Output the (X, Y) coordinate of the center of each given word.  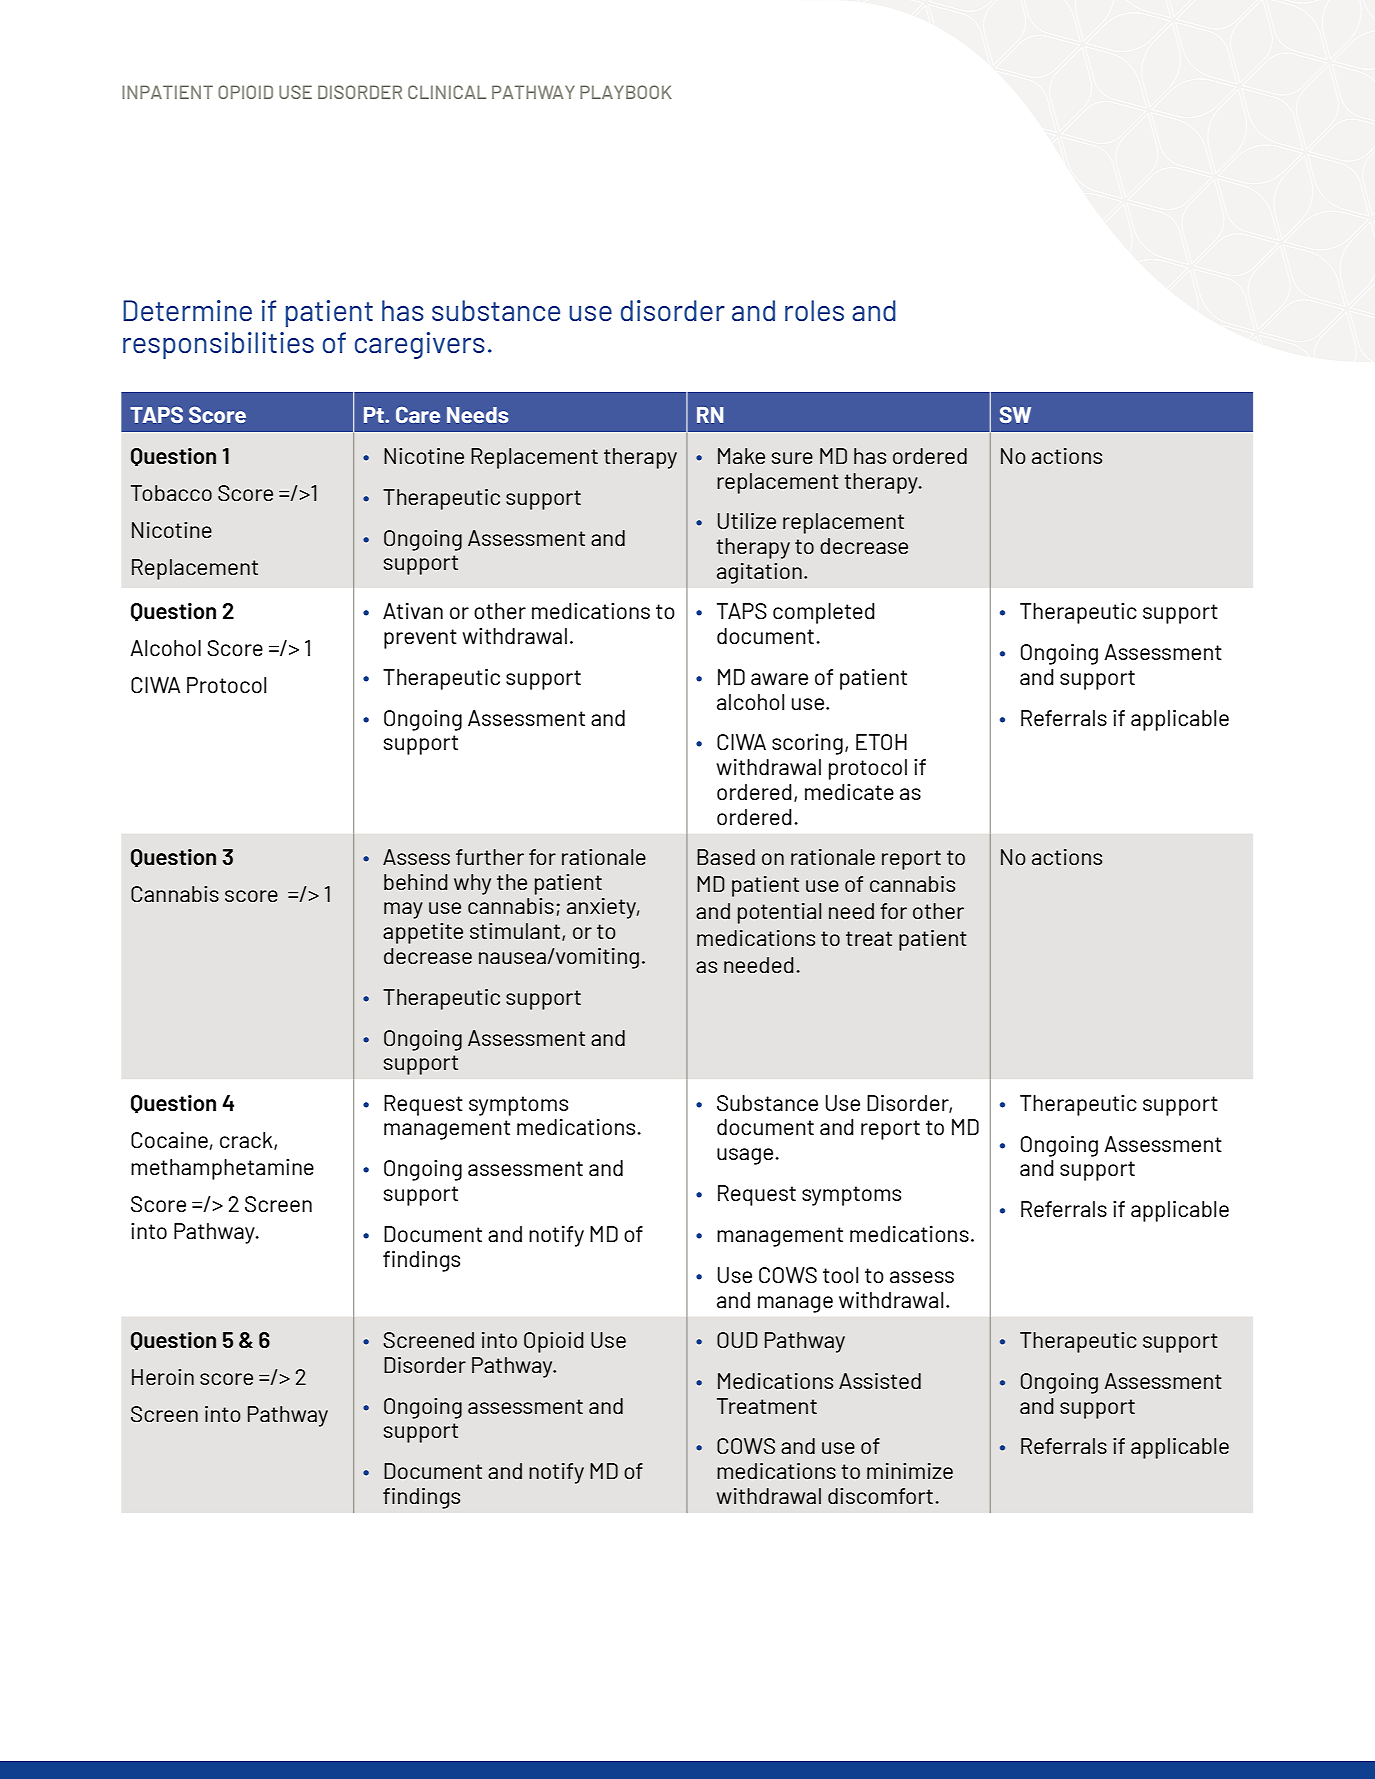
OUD (737, 1340)
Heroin (163, 1377)
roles (814, 310)
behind (416, 882)
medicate (849, 792)
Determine (187, 310)
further (490, 857)
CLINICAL (447, 92)
